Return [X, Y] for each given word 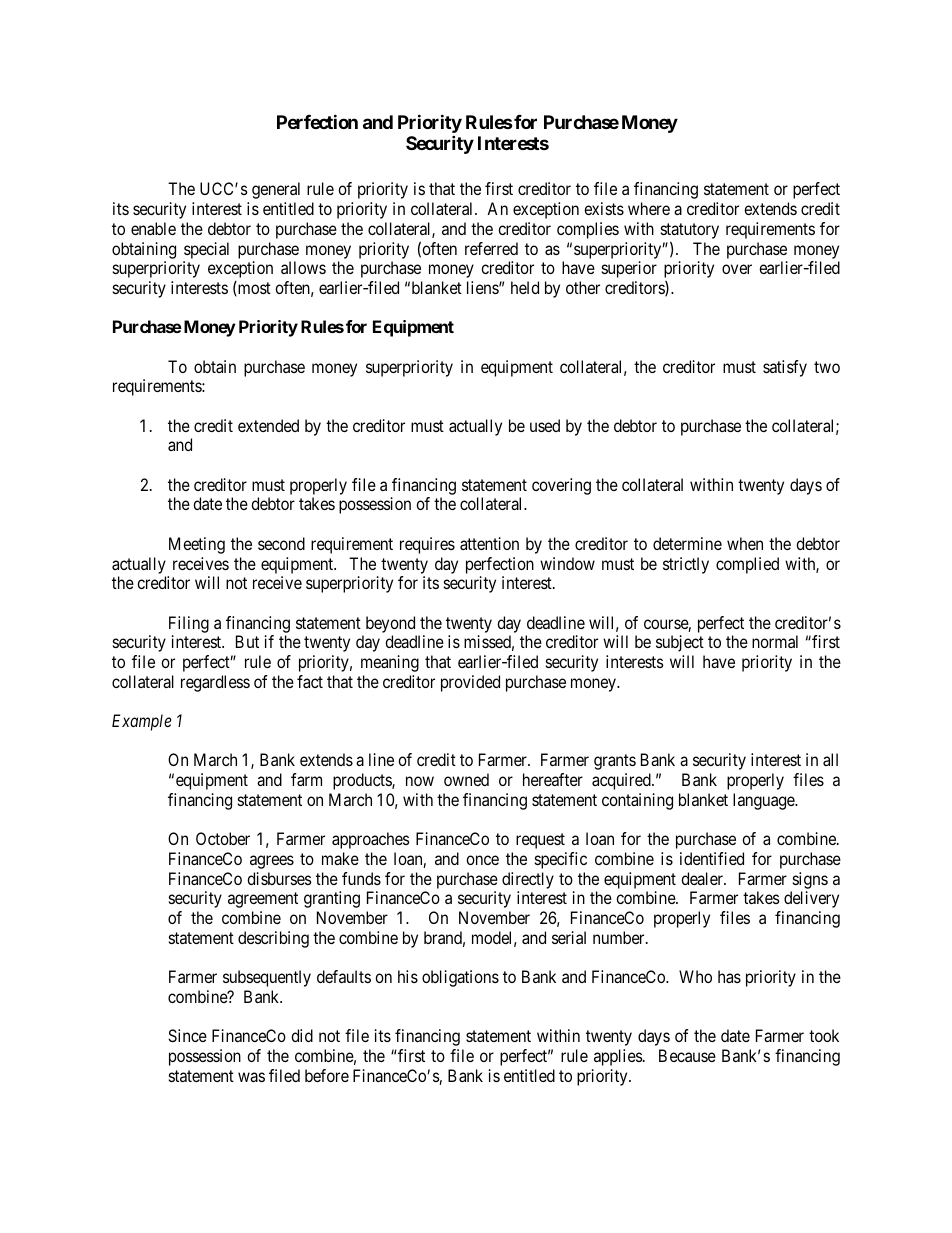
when [745, 543]
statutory [690, 231]
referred [491, 248]
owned [466, 779]
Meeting [197, 545]
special [206, 250]
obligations [460, 978]
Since [187, 1035]
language [764, 801]
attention [489, 543]
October [223, 838]
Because [687, 1055]
